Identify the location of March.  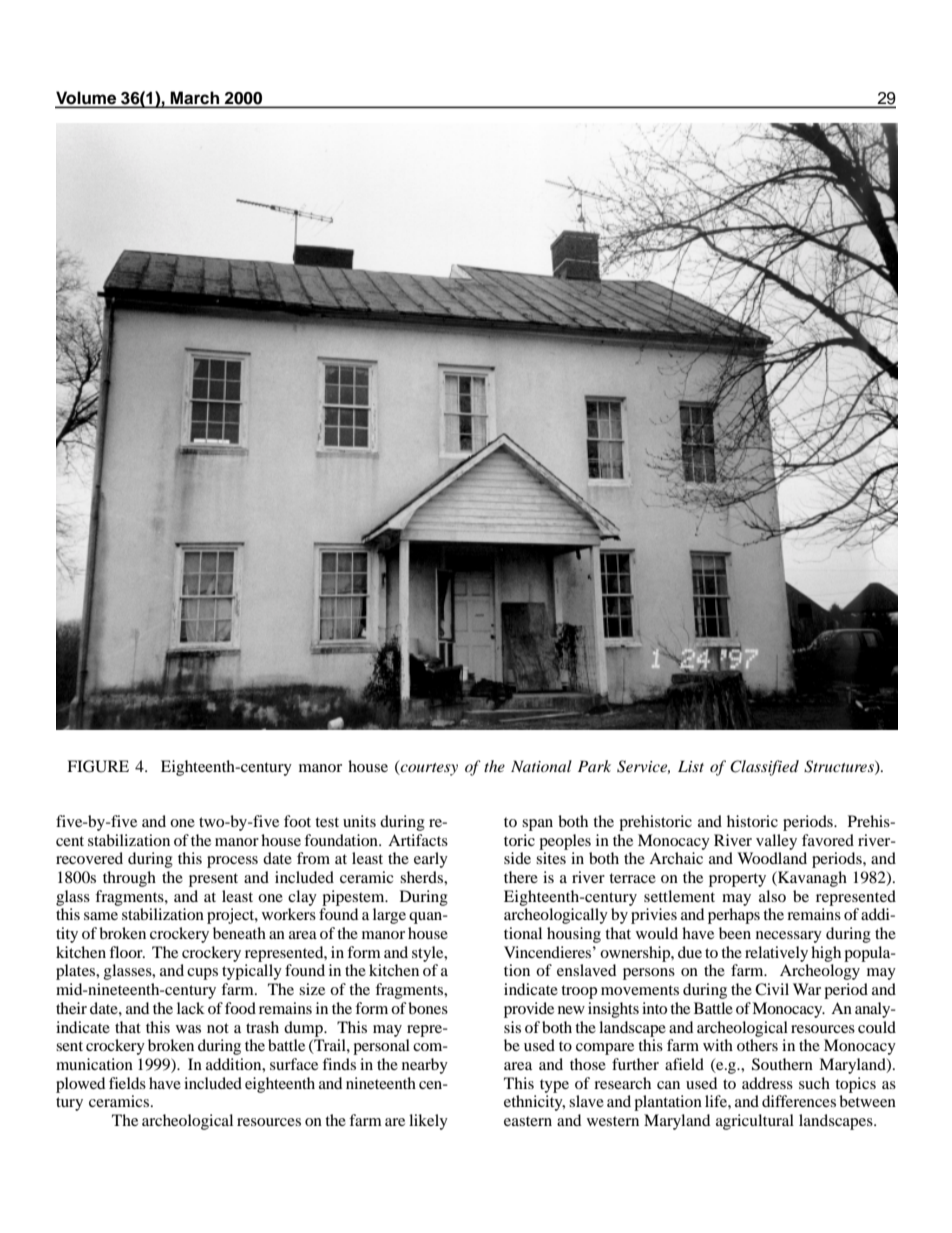
(195, 99).
